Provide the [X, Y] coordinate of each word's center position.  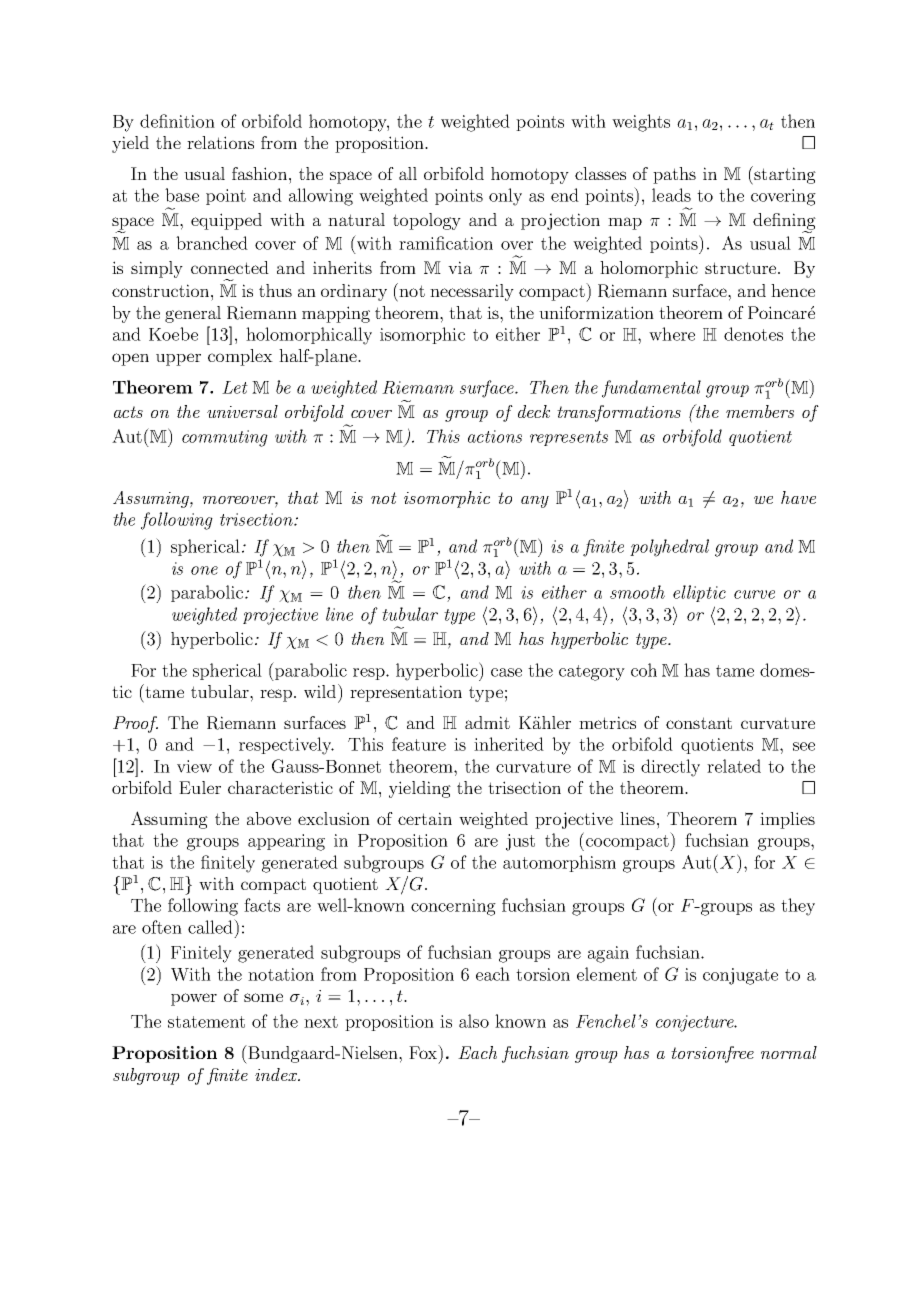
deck [534, 411]
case [506, 672]
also [474, 1021]
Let [235, 387]
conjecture [696, 1023]
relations [220, 142]
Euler [200, 787]
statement [206, 1022]
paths [674, 175]
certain [425, 818]
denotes [753, 334]
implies [787, 820]
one [204, 570]
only [505, 197]
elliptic [699, 593]
